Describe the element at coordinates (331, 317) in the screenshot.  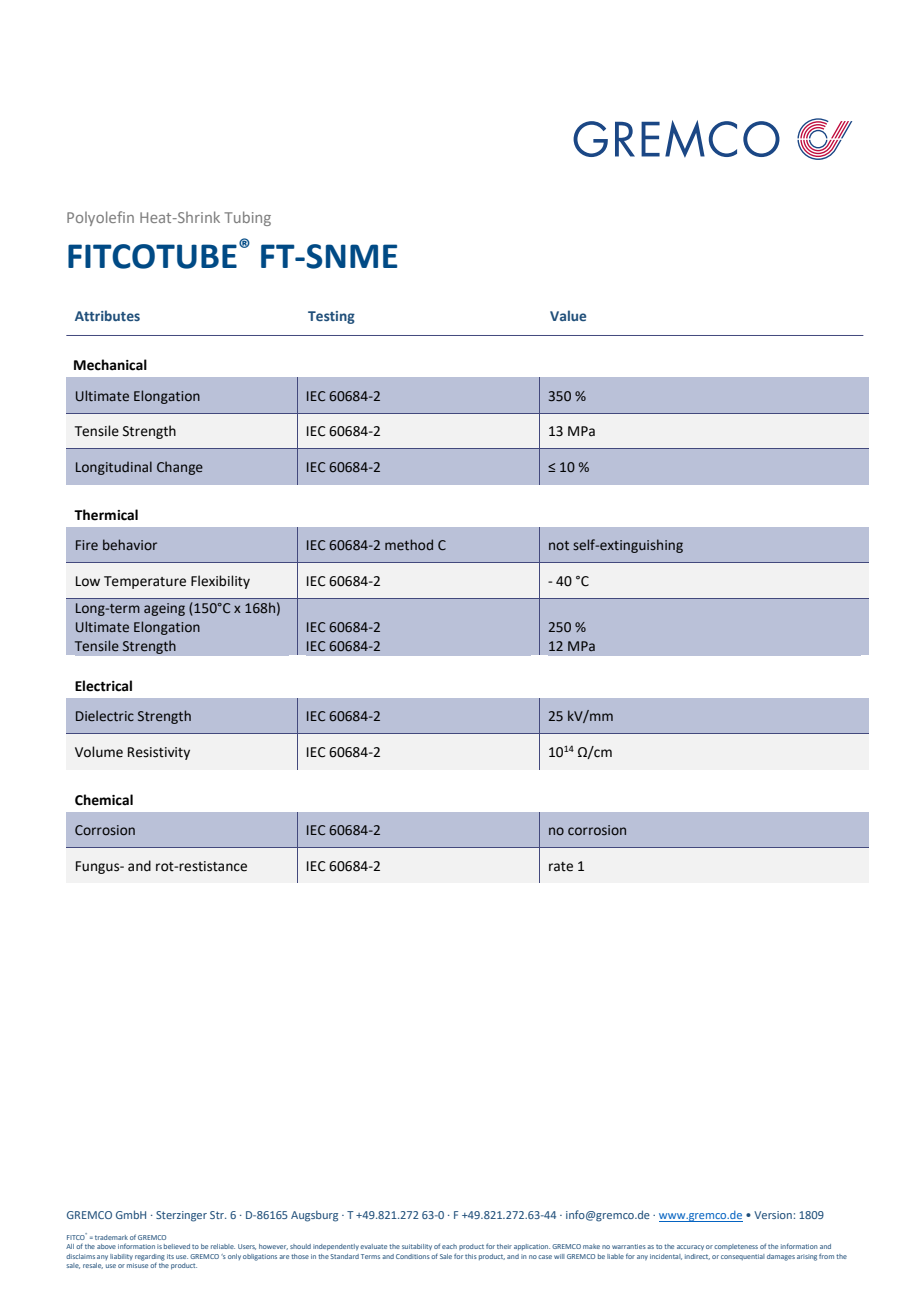
I see `Testing` at that location.
